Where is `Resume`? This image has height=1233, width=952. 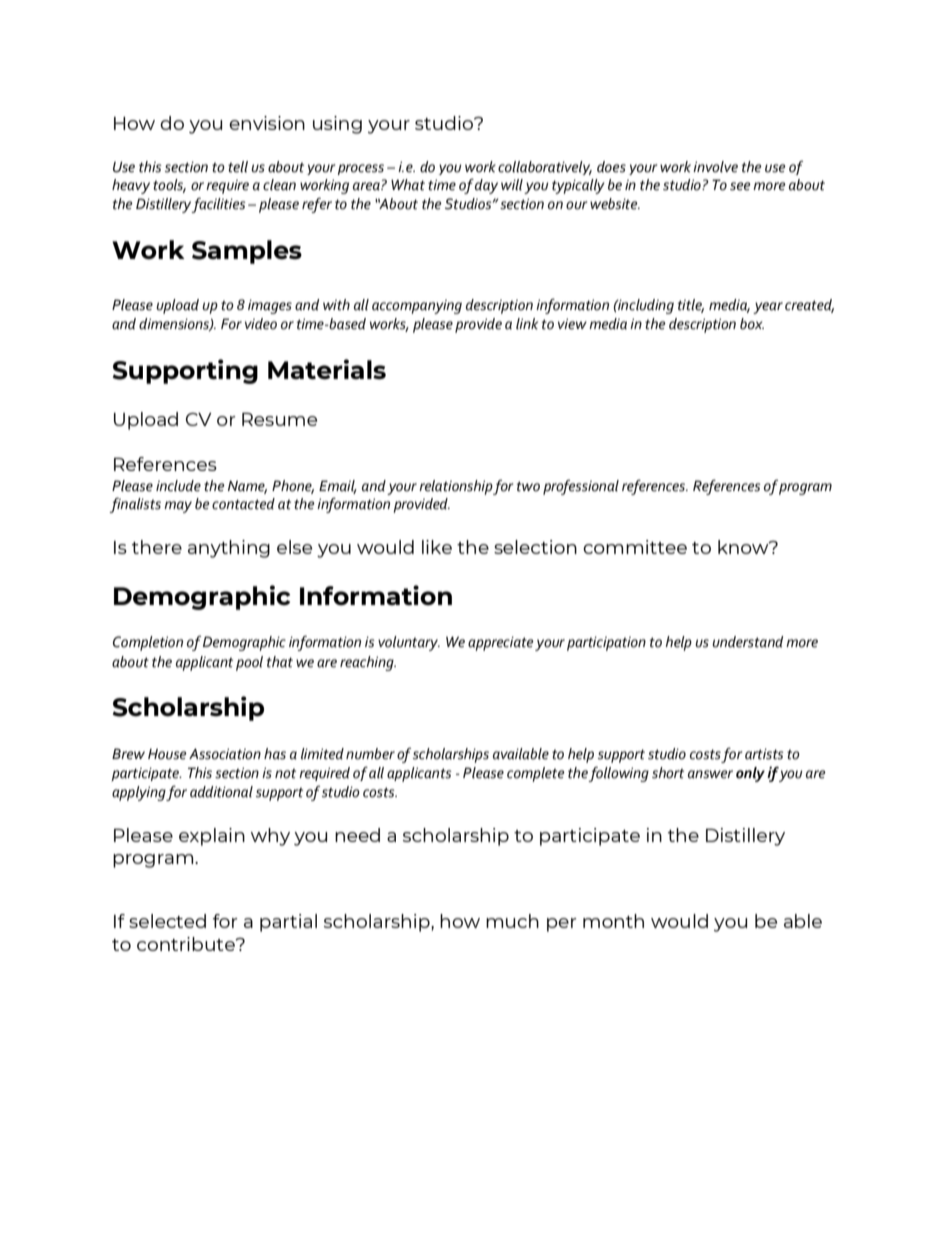
Resume is located at coordinates (279, 419).
